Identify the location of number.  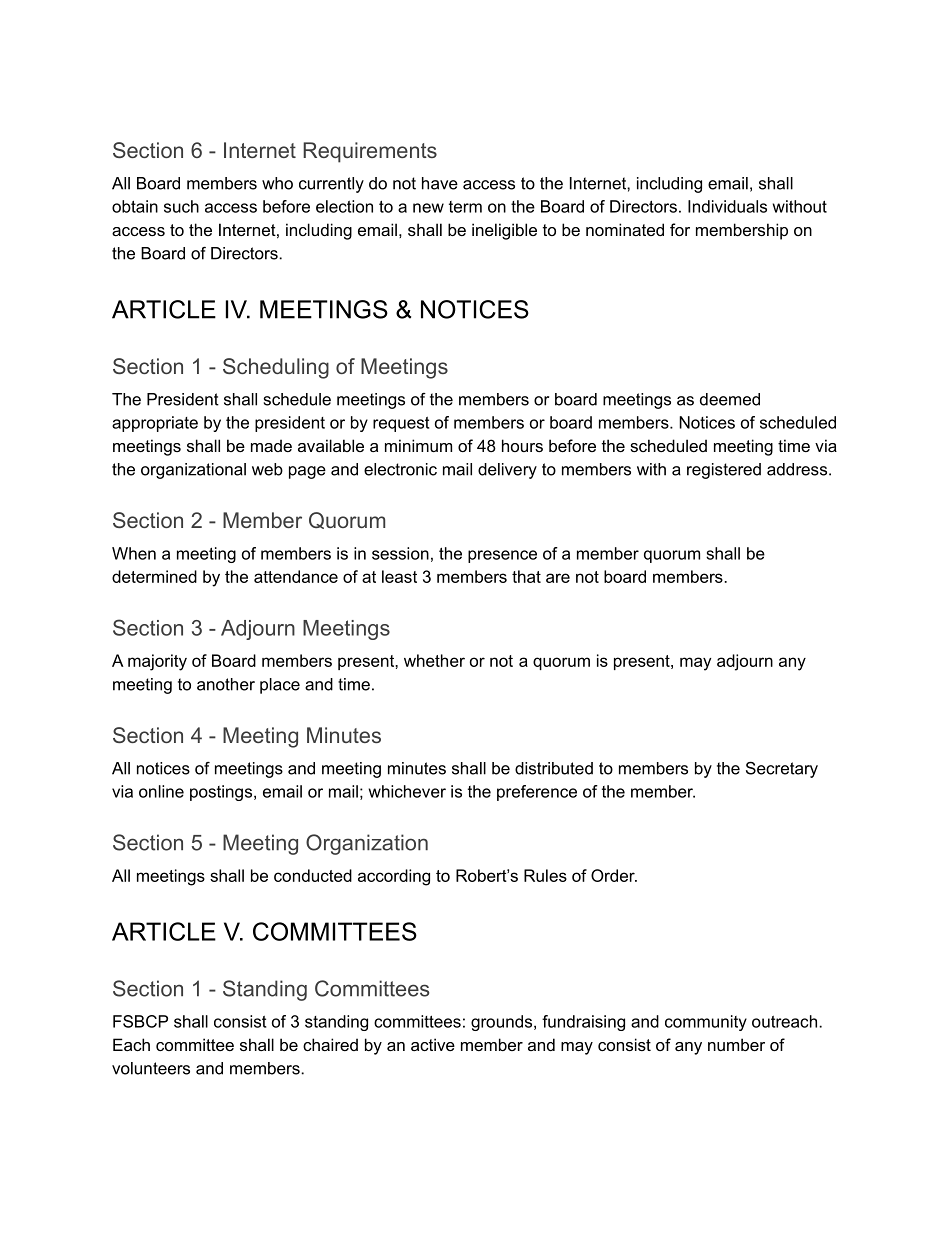
(736, 1044).
